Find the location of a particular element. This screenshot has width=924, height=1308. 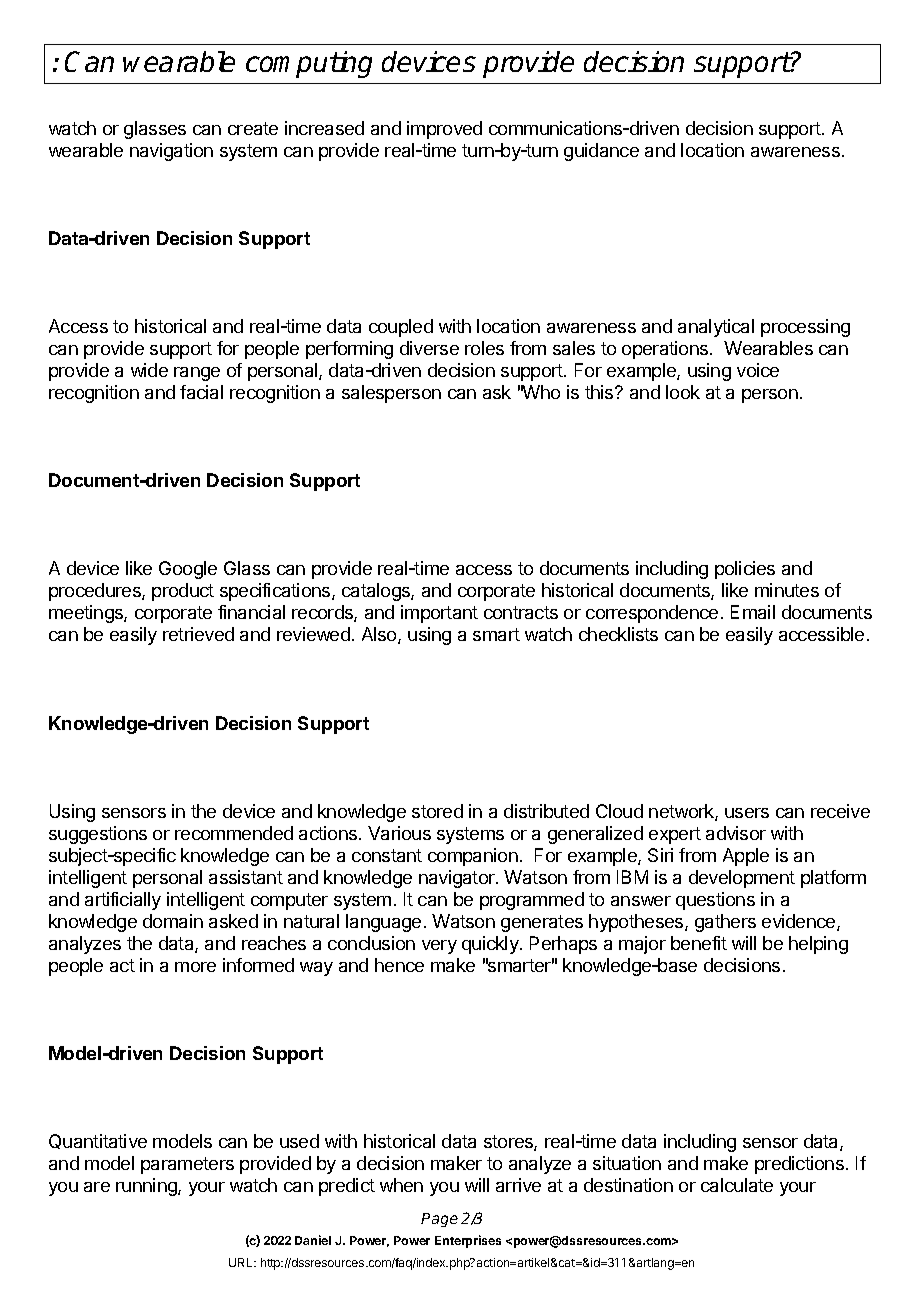

policies is located at coordinates (745, 570).
